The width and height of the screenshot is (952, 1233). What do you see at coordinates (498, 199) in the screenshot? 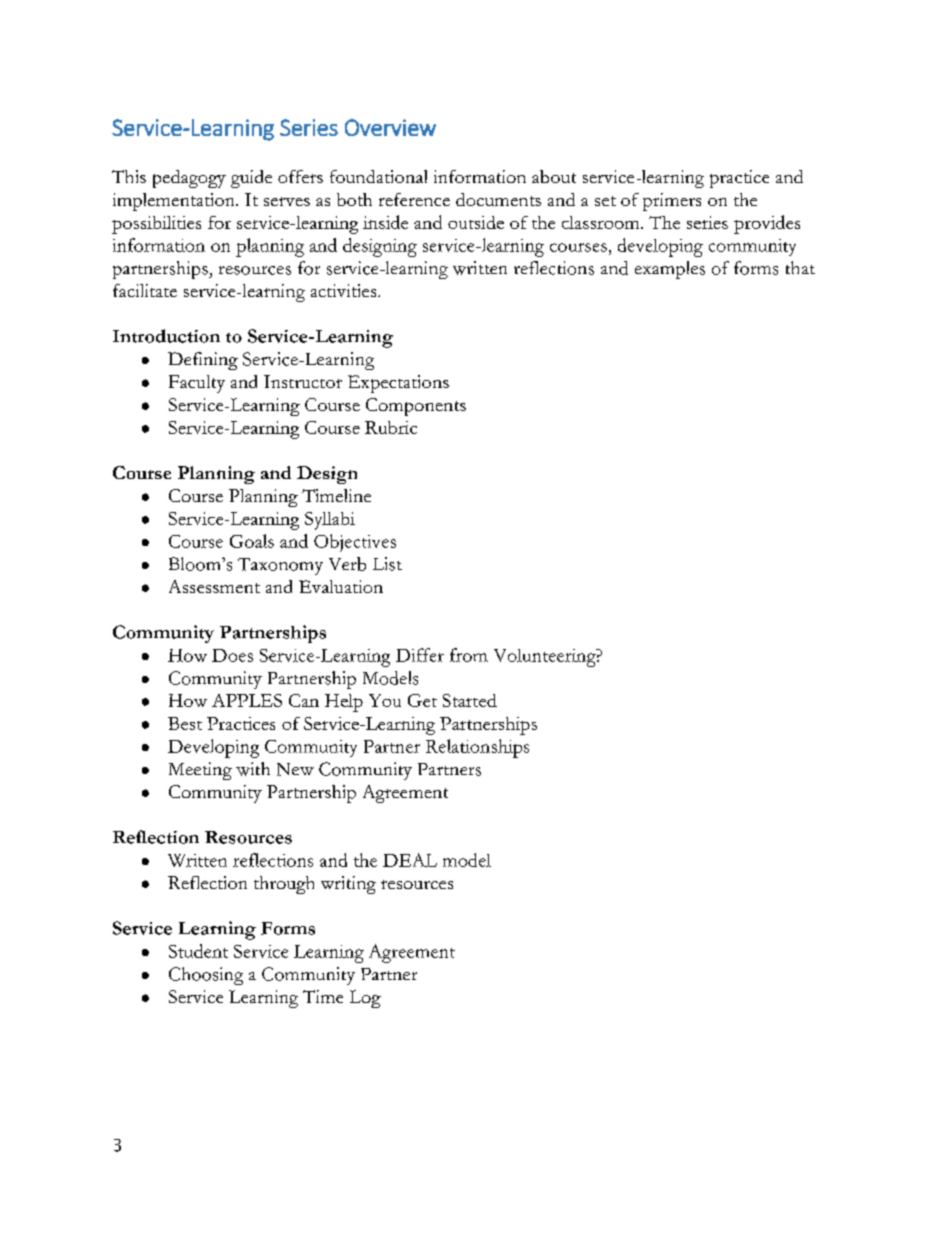
I see `documents` at bounding box center [498, 199].
